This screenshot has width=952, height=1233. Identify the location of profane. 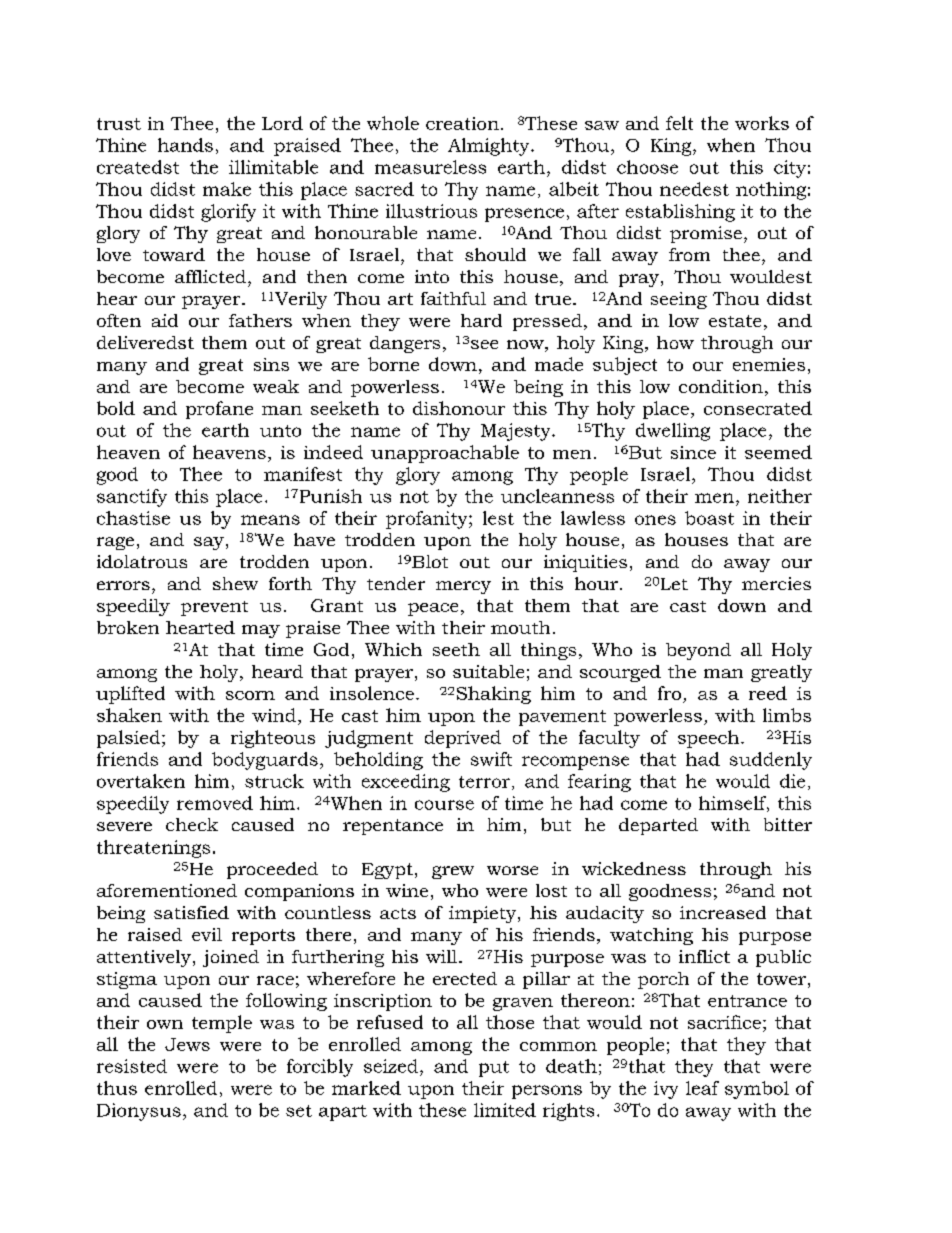
(219, 410).
